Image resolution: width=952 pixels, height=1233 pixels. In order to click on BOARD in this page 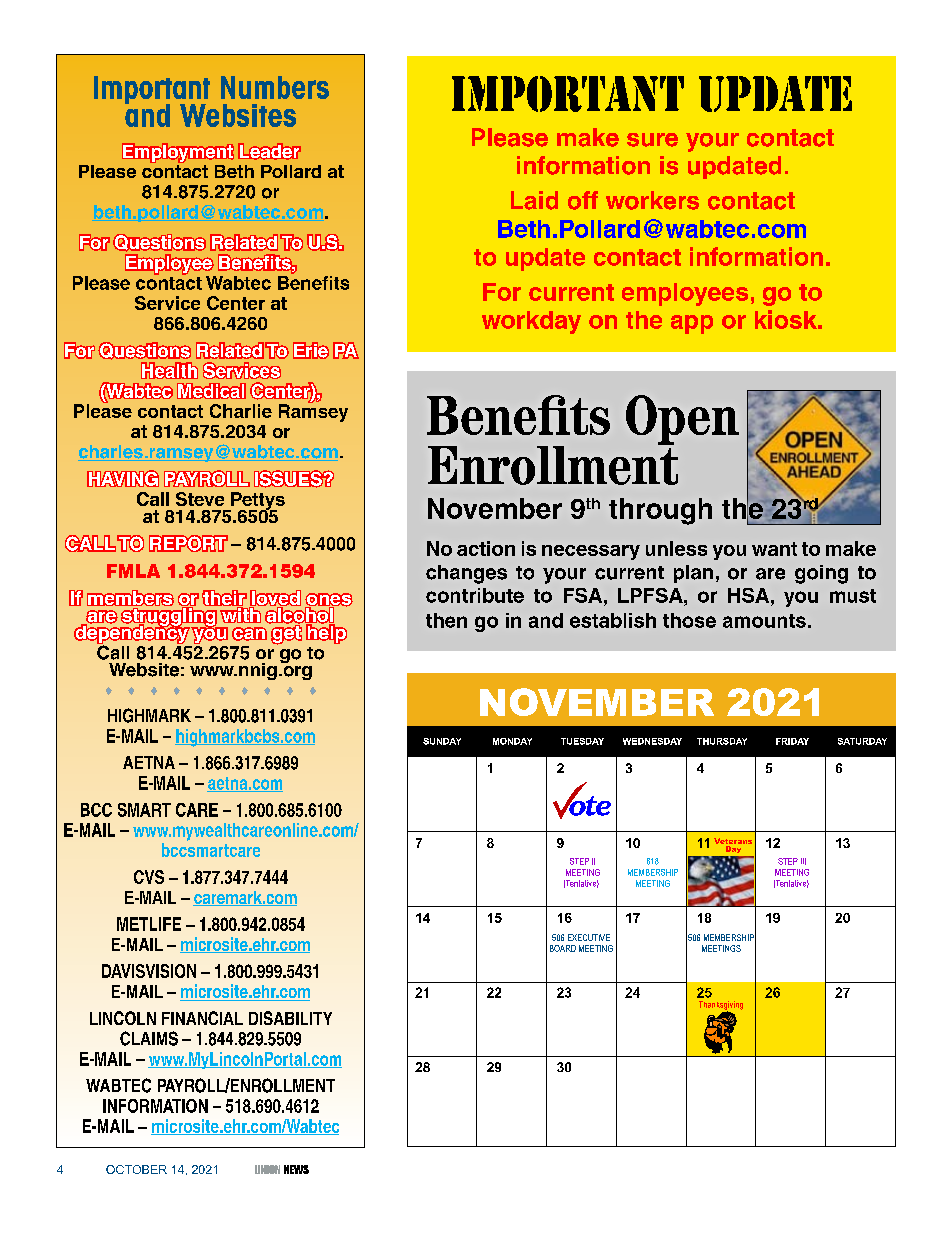, I will do `click(563, 948)`.
